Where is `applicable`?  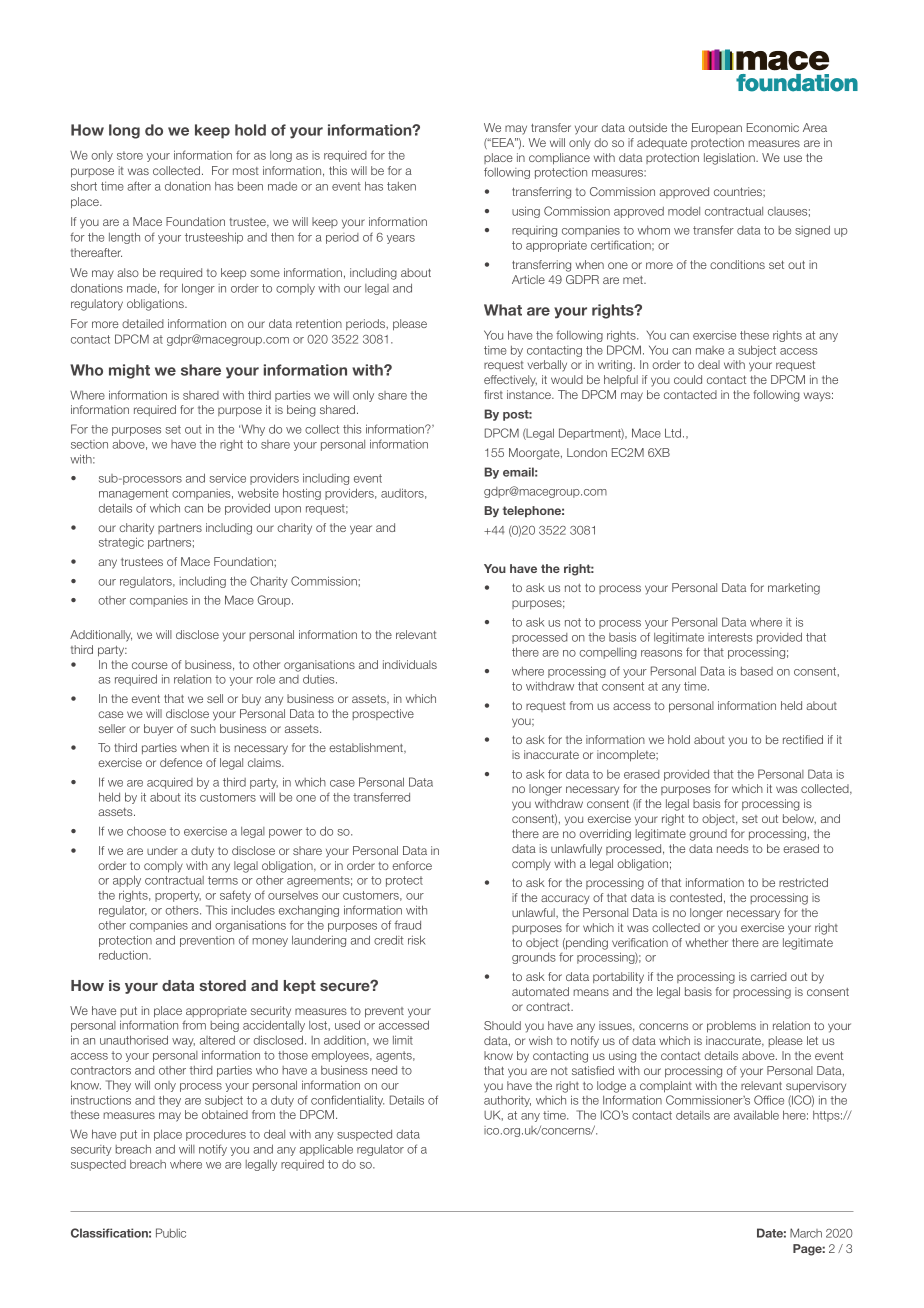 applicable is located at coordinates (326, 1150).
